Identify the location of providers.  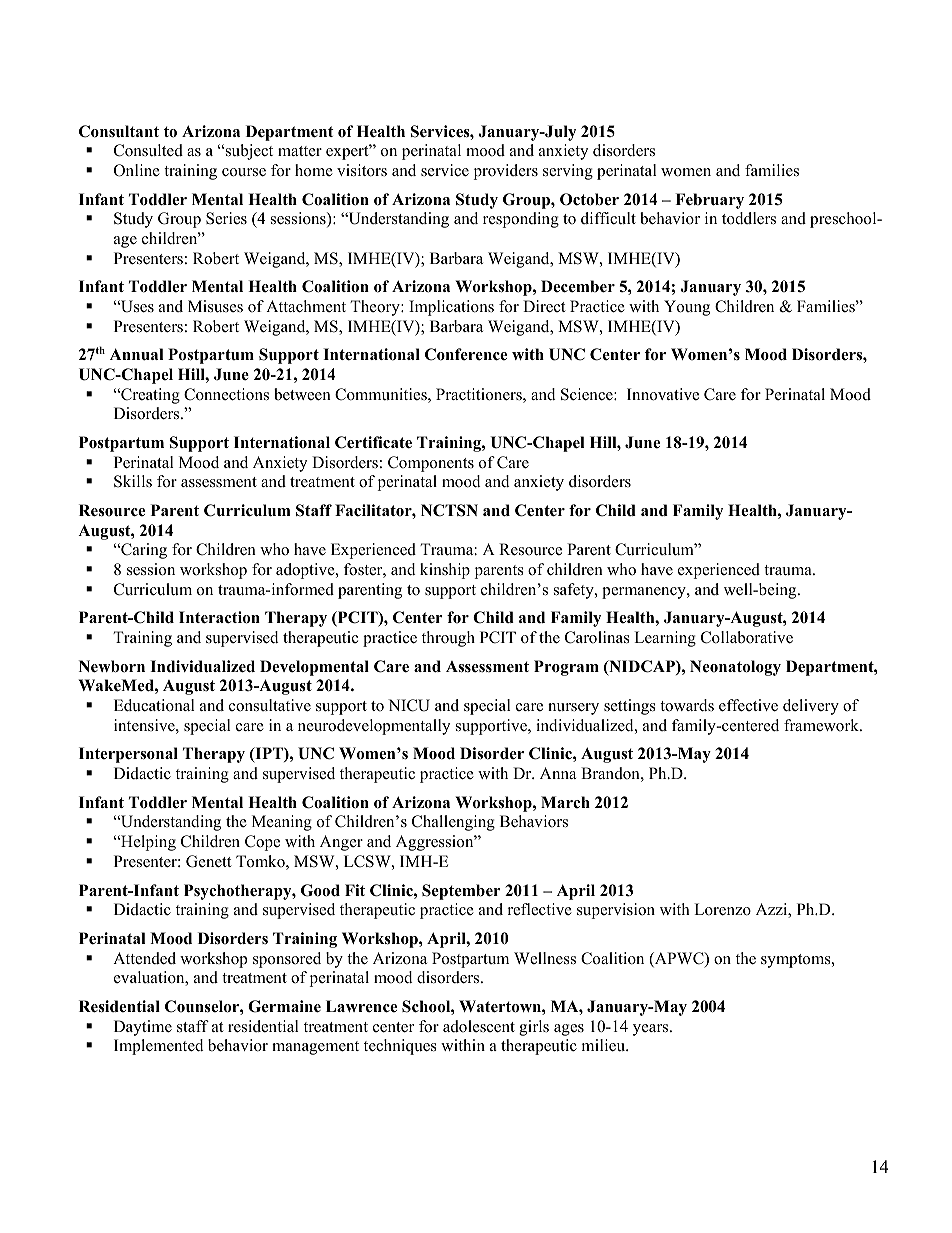
(506, 172).
